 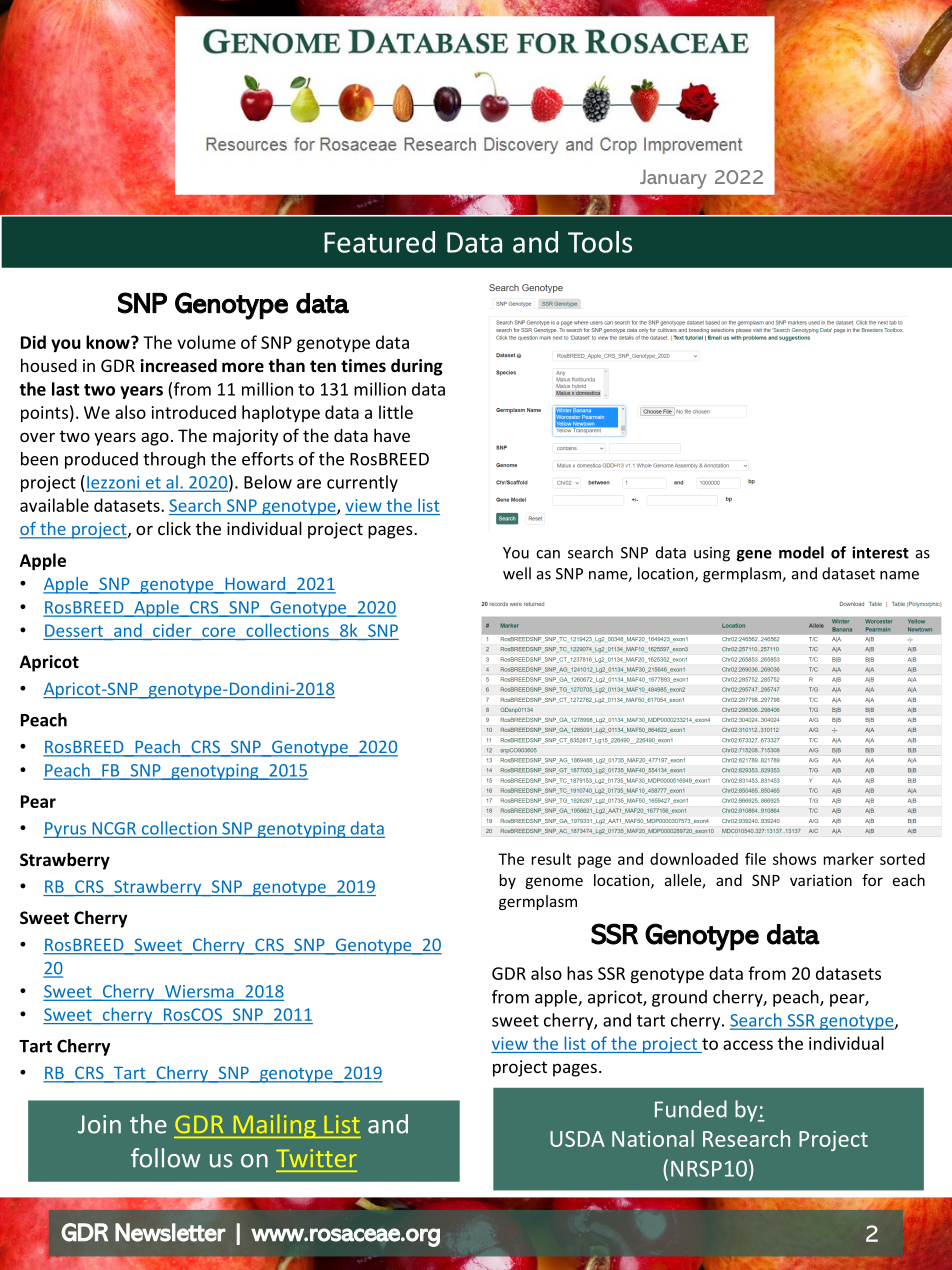 What do you see at coordinates (794, 859) in the screenshot?
I see `shows` at bounding box center [794, 859].
